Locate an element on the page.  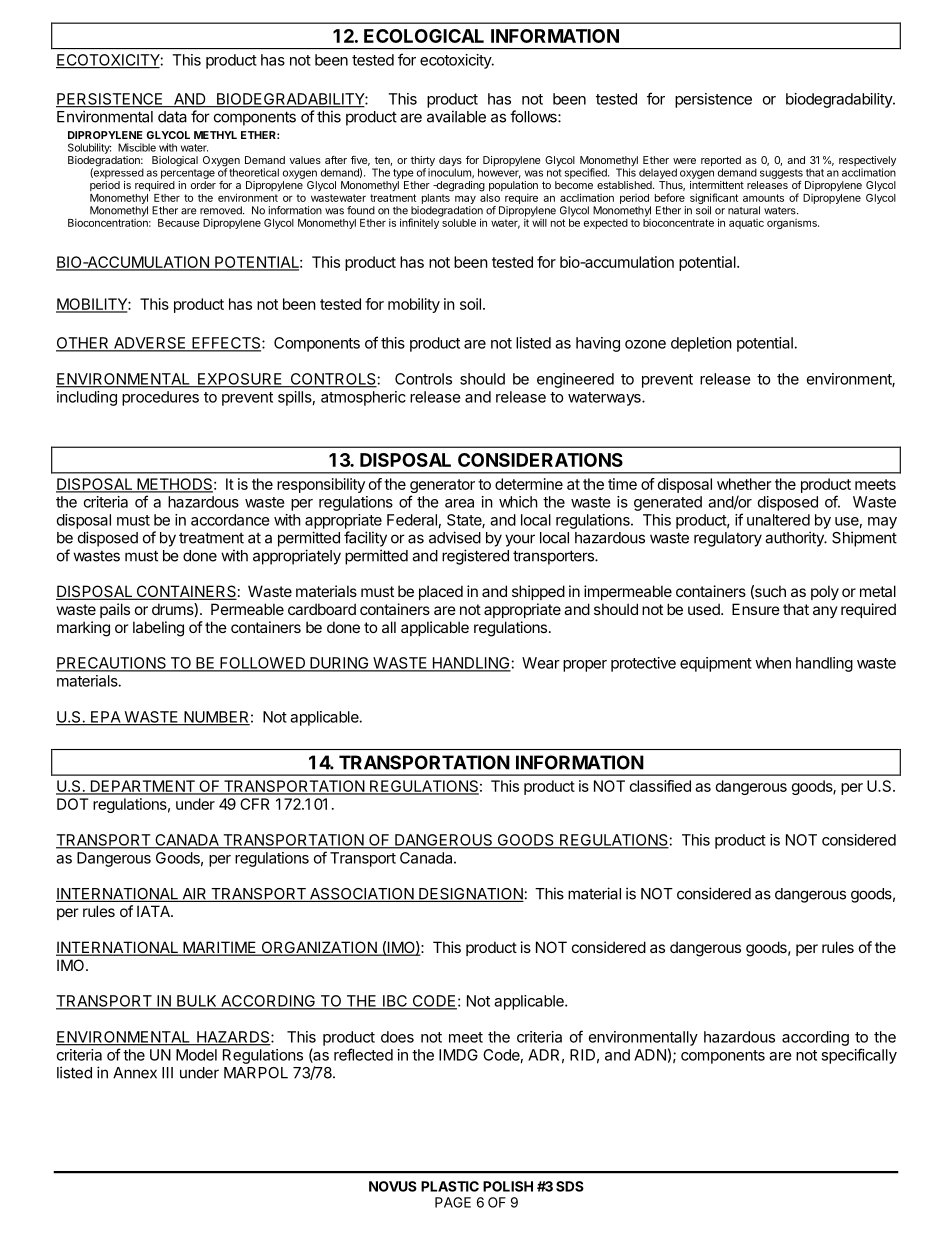
classified is located at coordinates (660, 786).
